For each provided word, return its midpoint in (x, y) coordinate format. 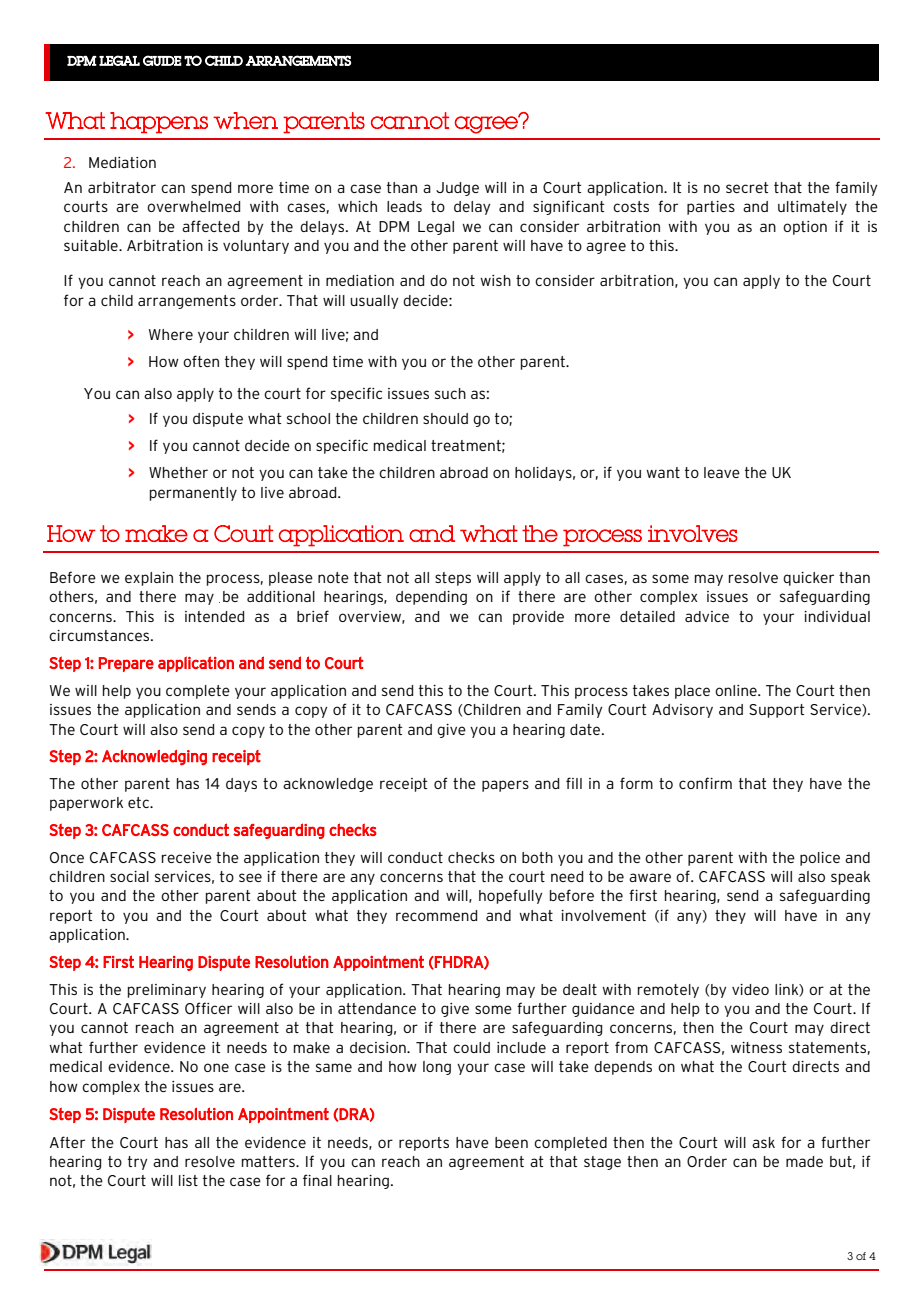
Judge (457, 189)
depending (431, 598)
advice (707, 616)
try (137, 1163)
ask (763, 1142)
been (511, 1142)
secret (747, 187)
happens (159, 122)
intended (214, 616)
